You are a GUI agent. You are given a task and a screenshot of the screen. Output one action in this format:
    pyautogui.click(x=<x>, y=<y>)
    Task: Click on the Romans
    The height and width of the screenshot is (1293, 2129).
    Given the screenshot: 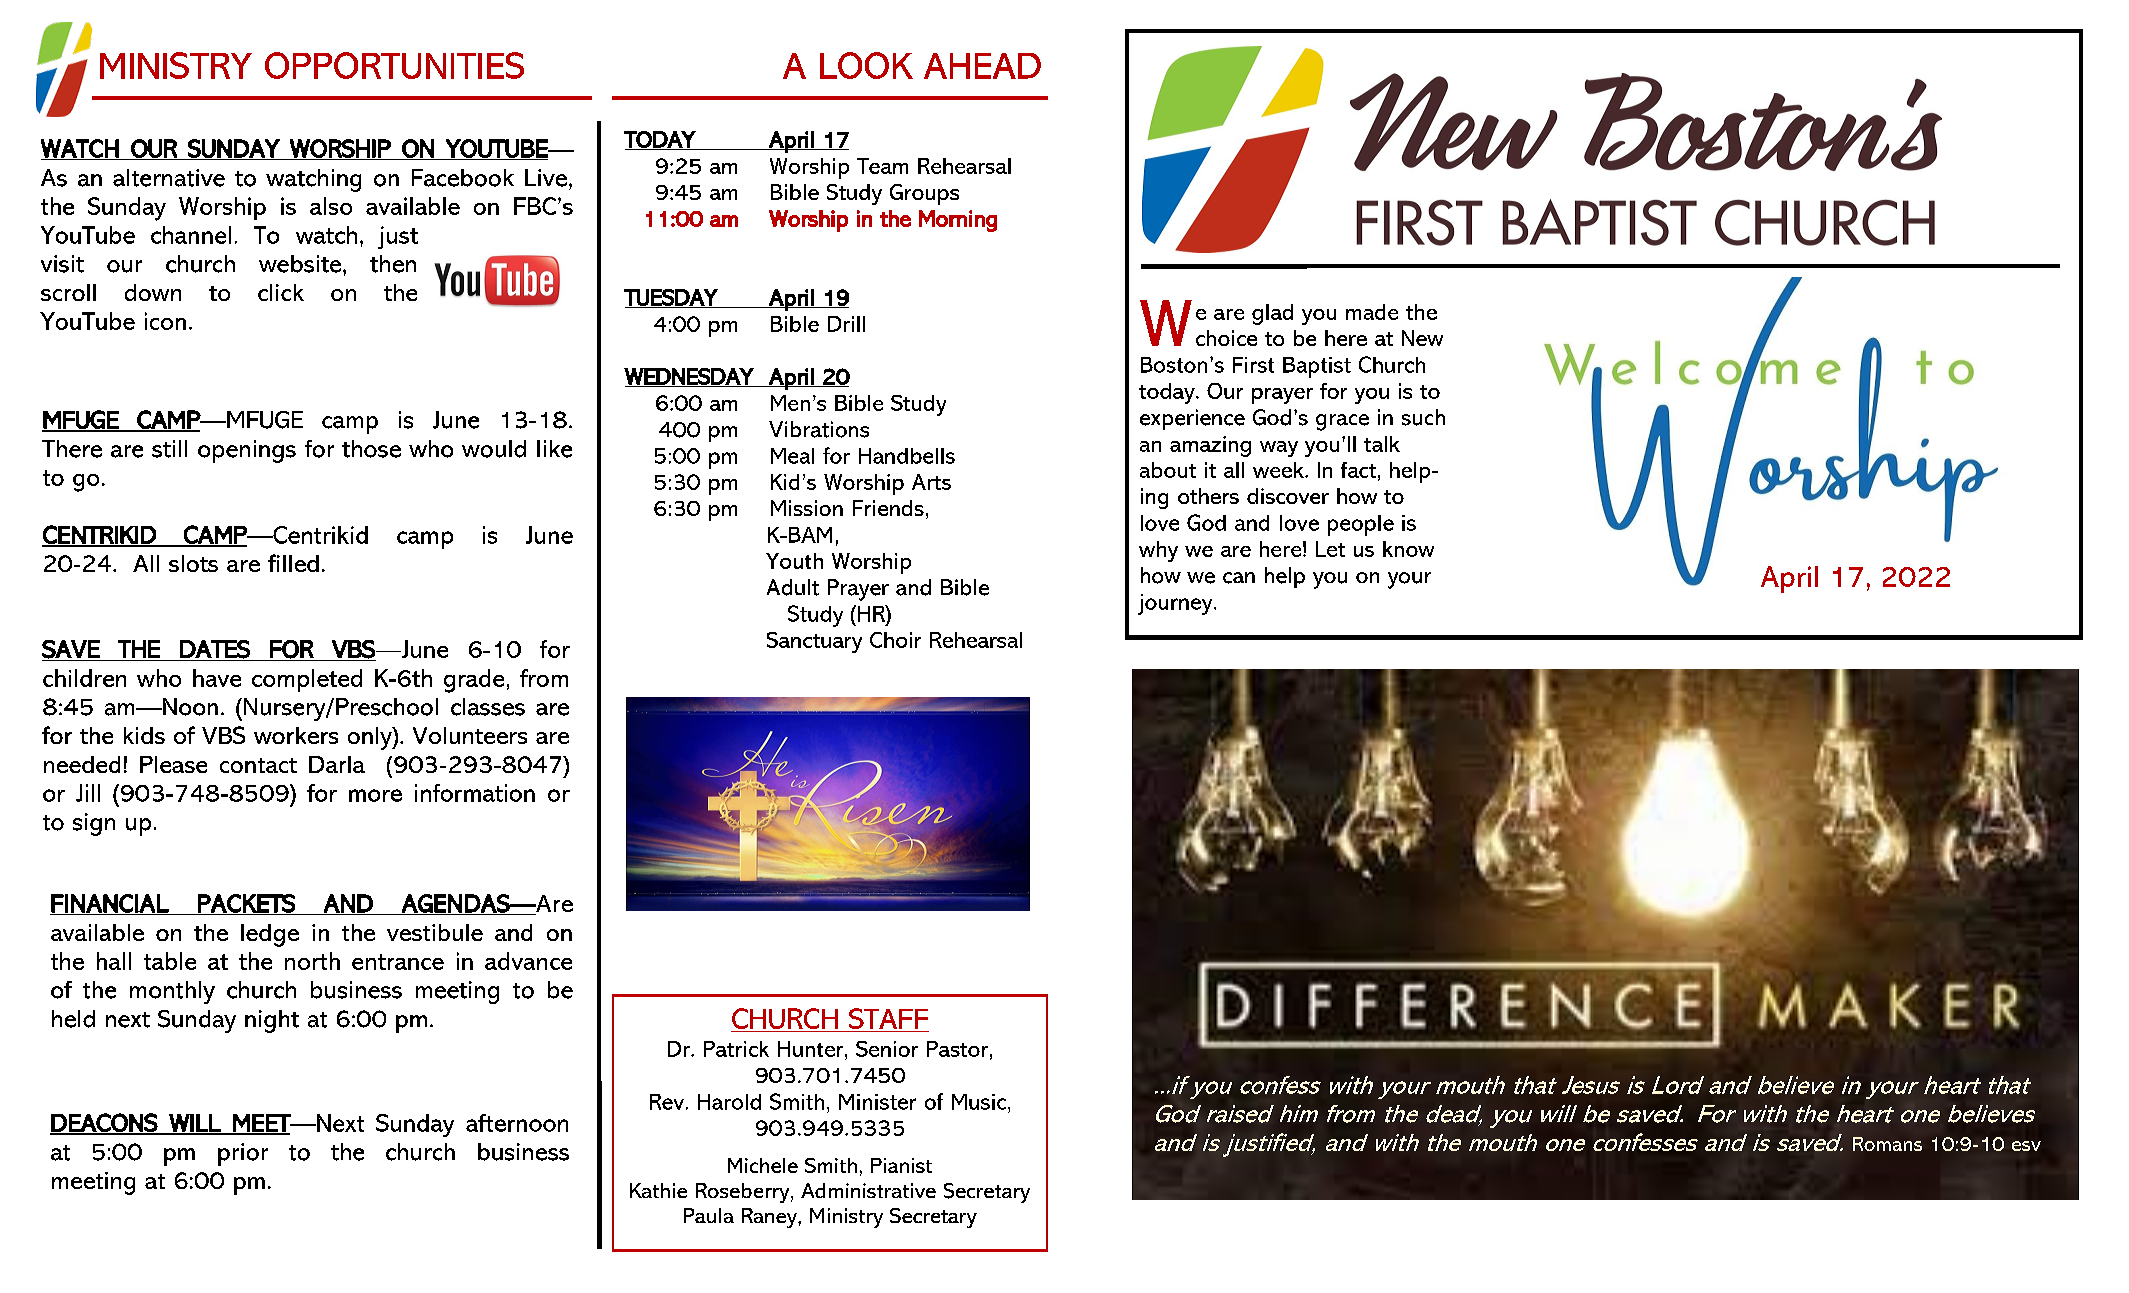 What is the action you would take?
    pyautogui.click(x=1887, y=1144)
